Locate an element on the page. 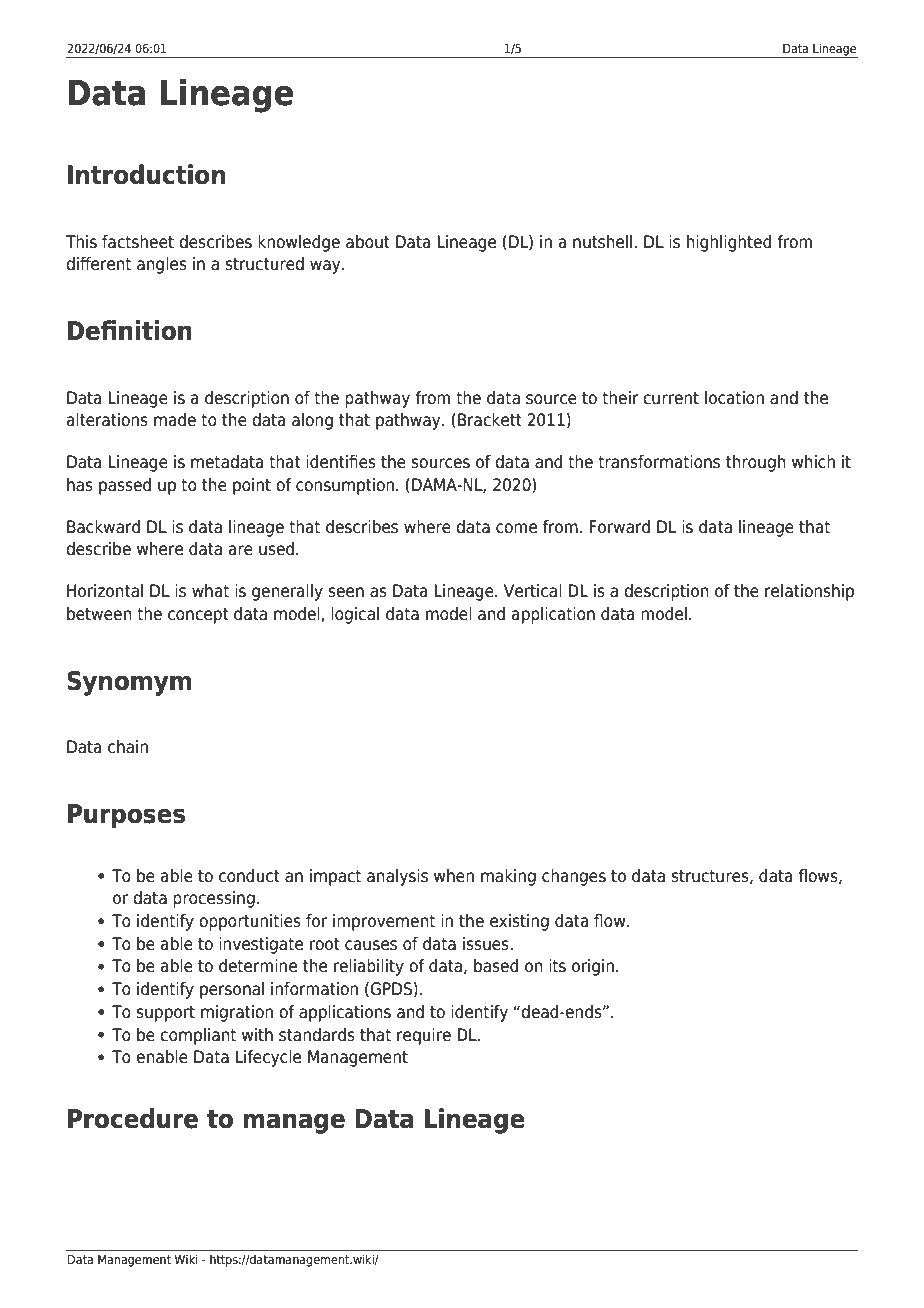 This document has height=1308, width=924. highlighted is located at coordinates (729, 243).
